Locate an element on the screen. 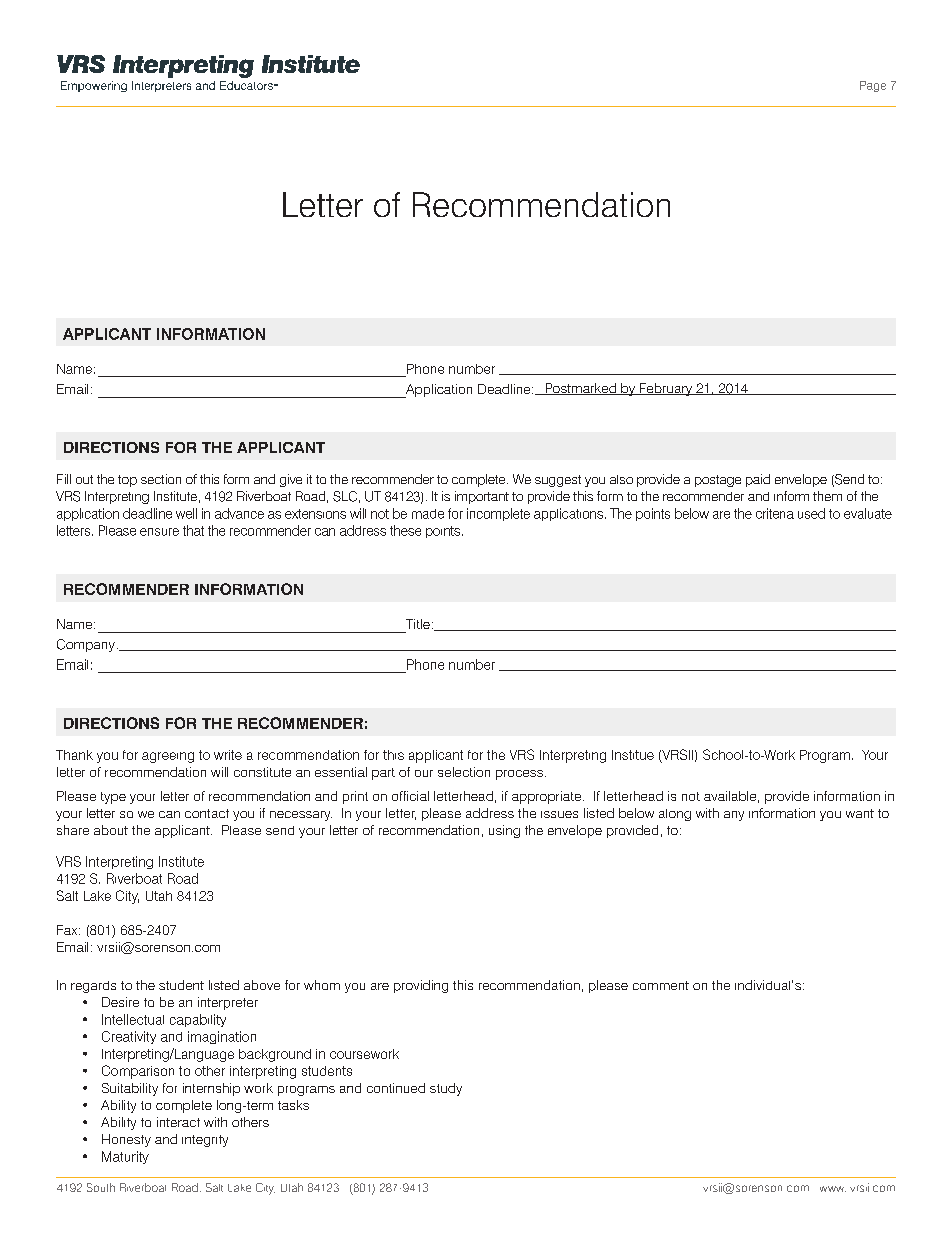 The image size is (952, 1233). comment is located at coordinates (661, 985).
